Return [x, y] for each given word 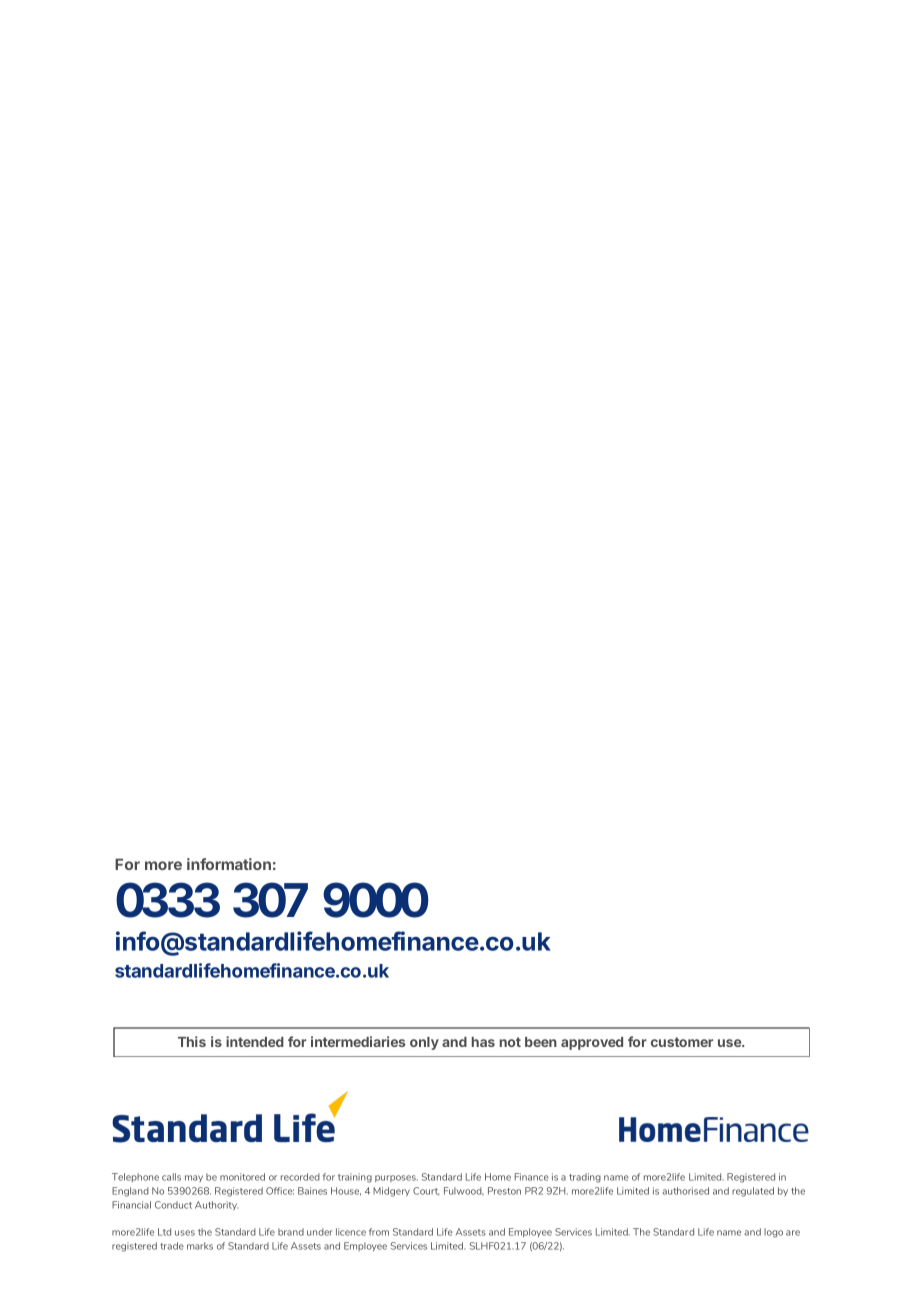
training [355, 1178]
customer [682, 1042]
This [192, 1041]
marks [200, 1246]
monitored [242, 1177]
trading [585, 1178]
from [379, 1232]
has [483, 1042]
